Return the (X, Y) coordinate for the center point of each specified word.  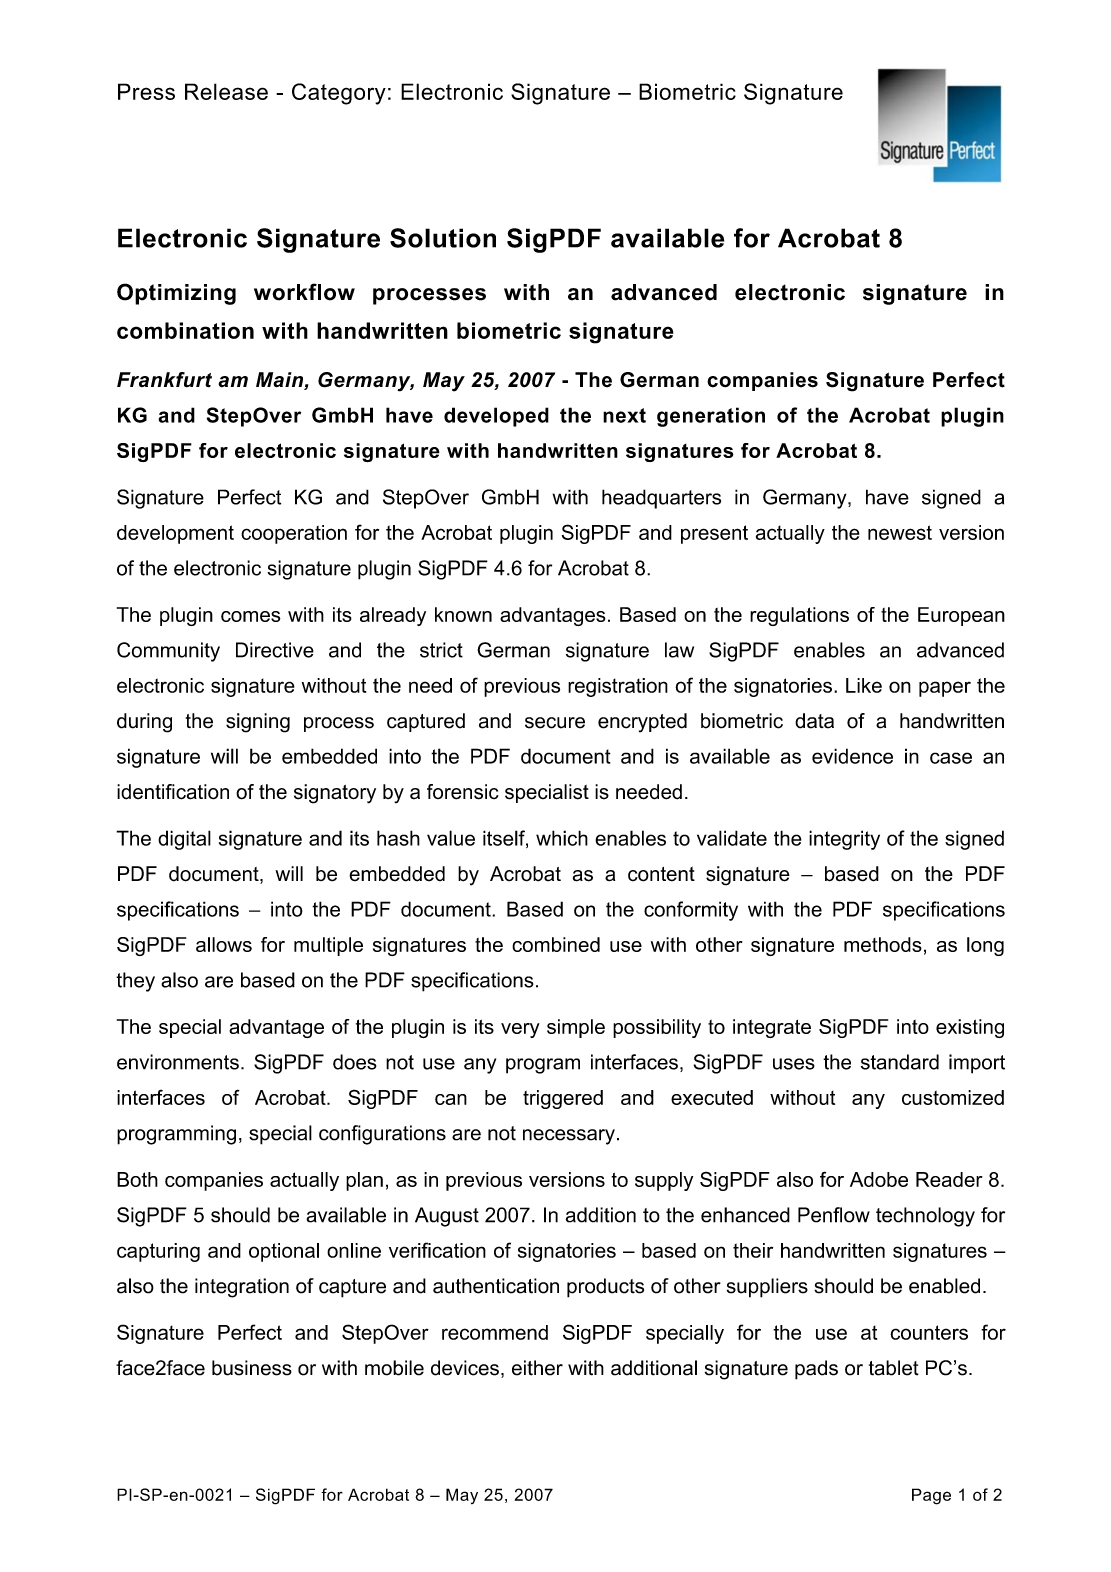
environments (178, 1062)
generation (711, 417)
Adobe (879, 1179)
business (252, 1368)
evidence (852, 756)
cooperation (294, 534)
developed (496, 417)
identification (173, 792)
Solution (443, 238)
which (562, 838)
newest (900, 532)
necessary (569, 1137)
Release (226, 91)
